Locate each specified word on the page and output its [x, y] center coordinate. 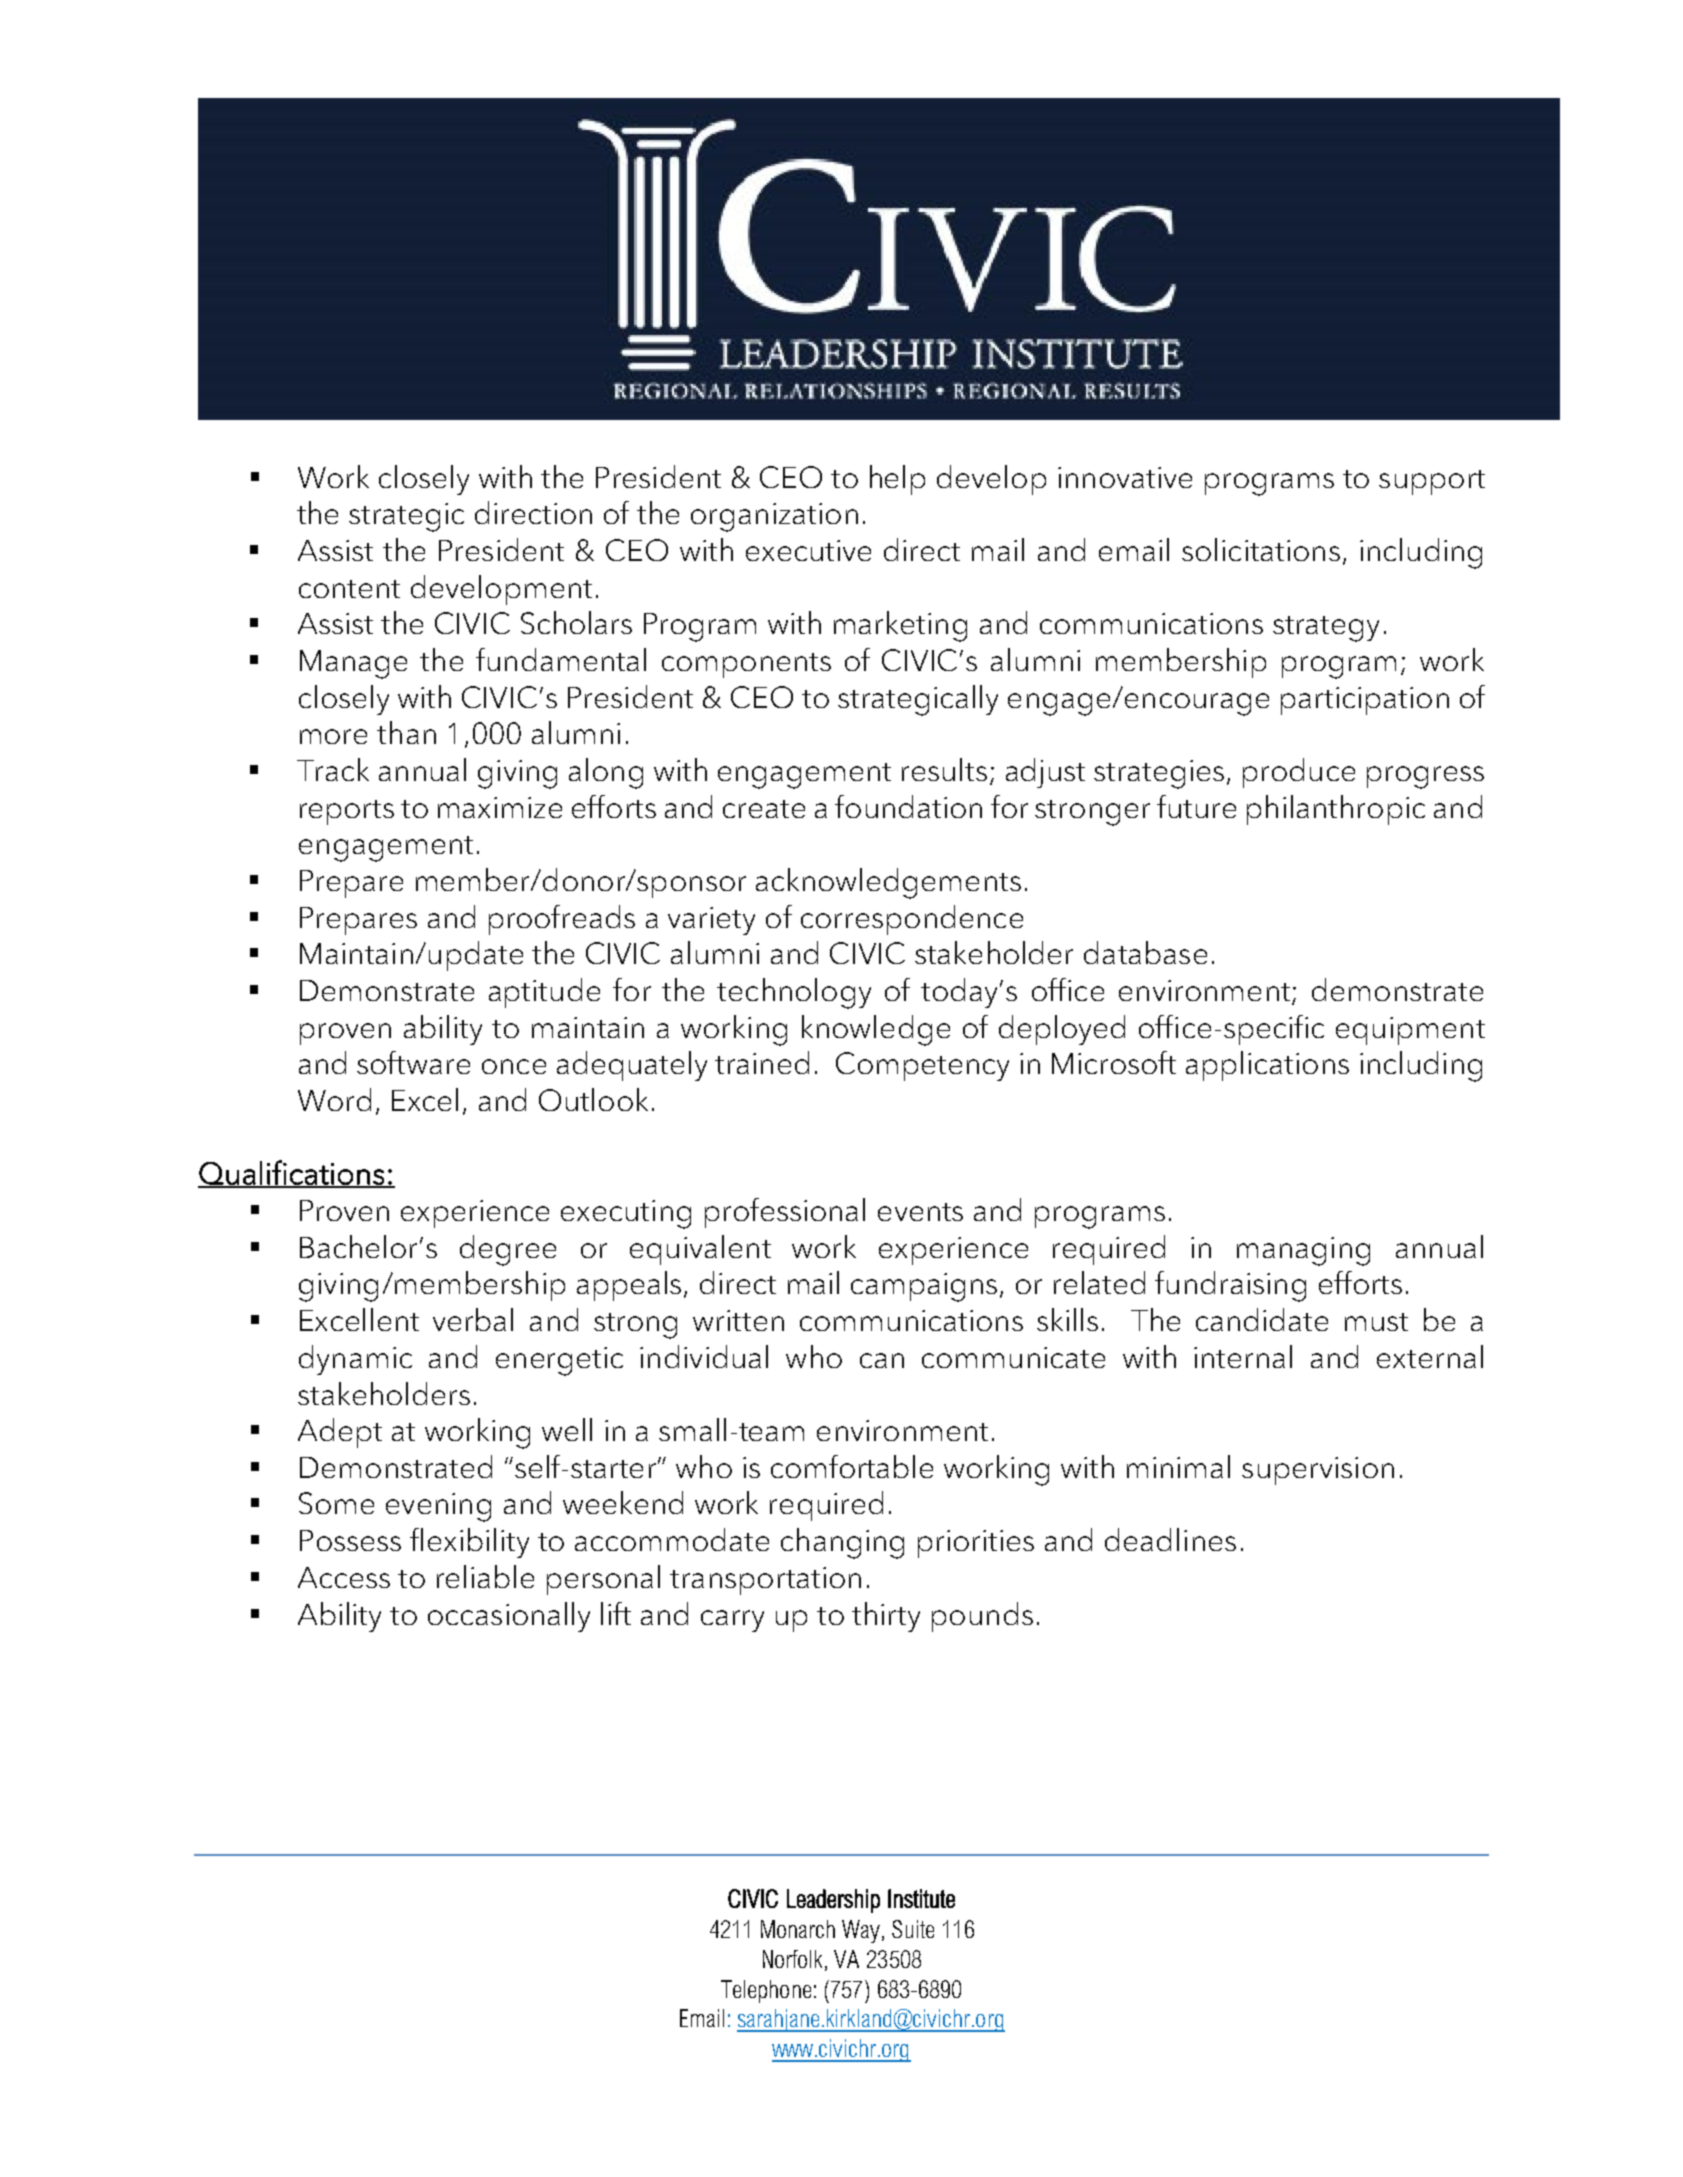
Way [861, 1931]
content [349, 589]
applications [1267, 1066]
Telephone [766, 1991]
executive [808, 550]
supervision [1318, 1471]
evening [438, 1507]
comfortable [852, 1466]
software [413, 1062]
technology [794, 993]
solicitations [1261, 549]
